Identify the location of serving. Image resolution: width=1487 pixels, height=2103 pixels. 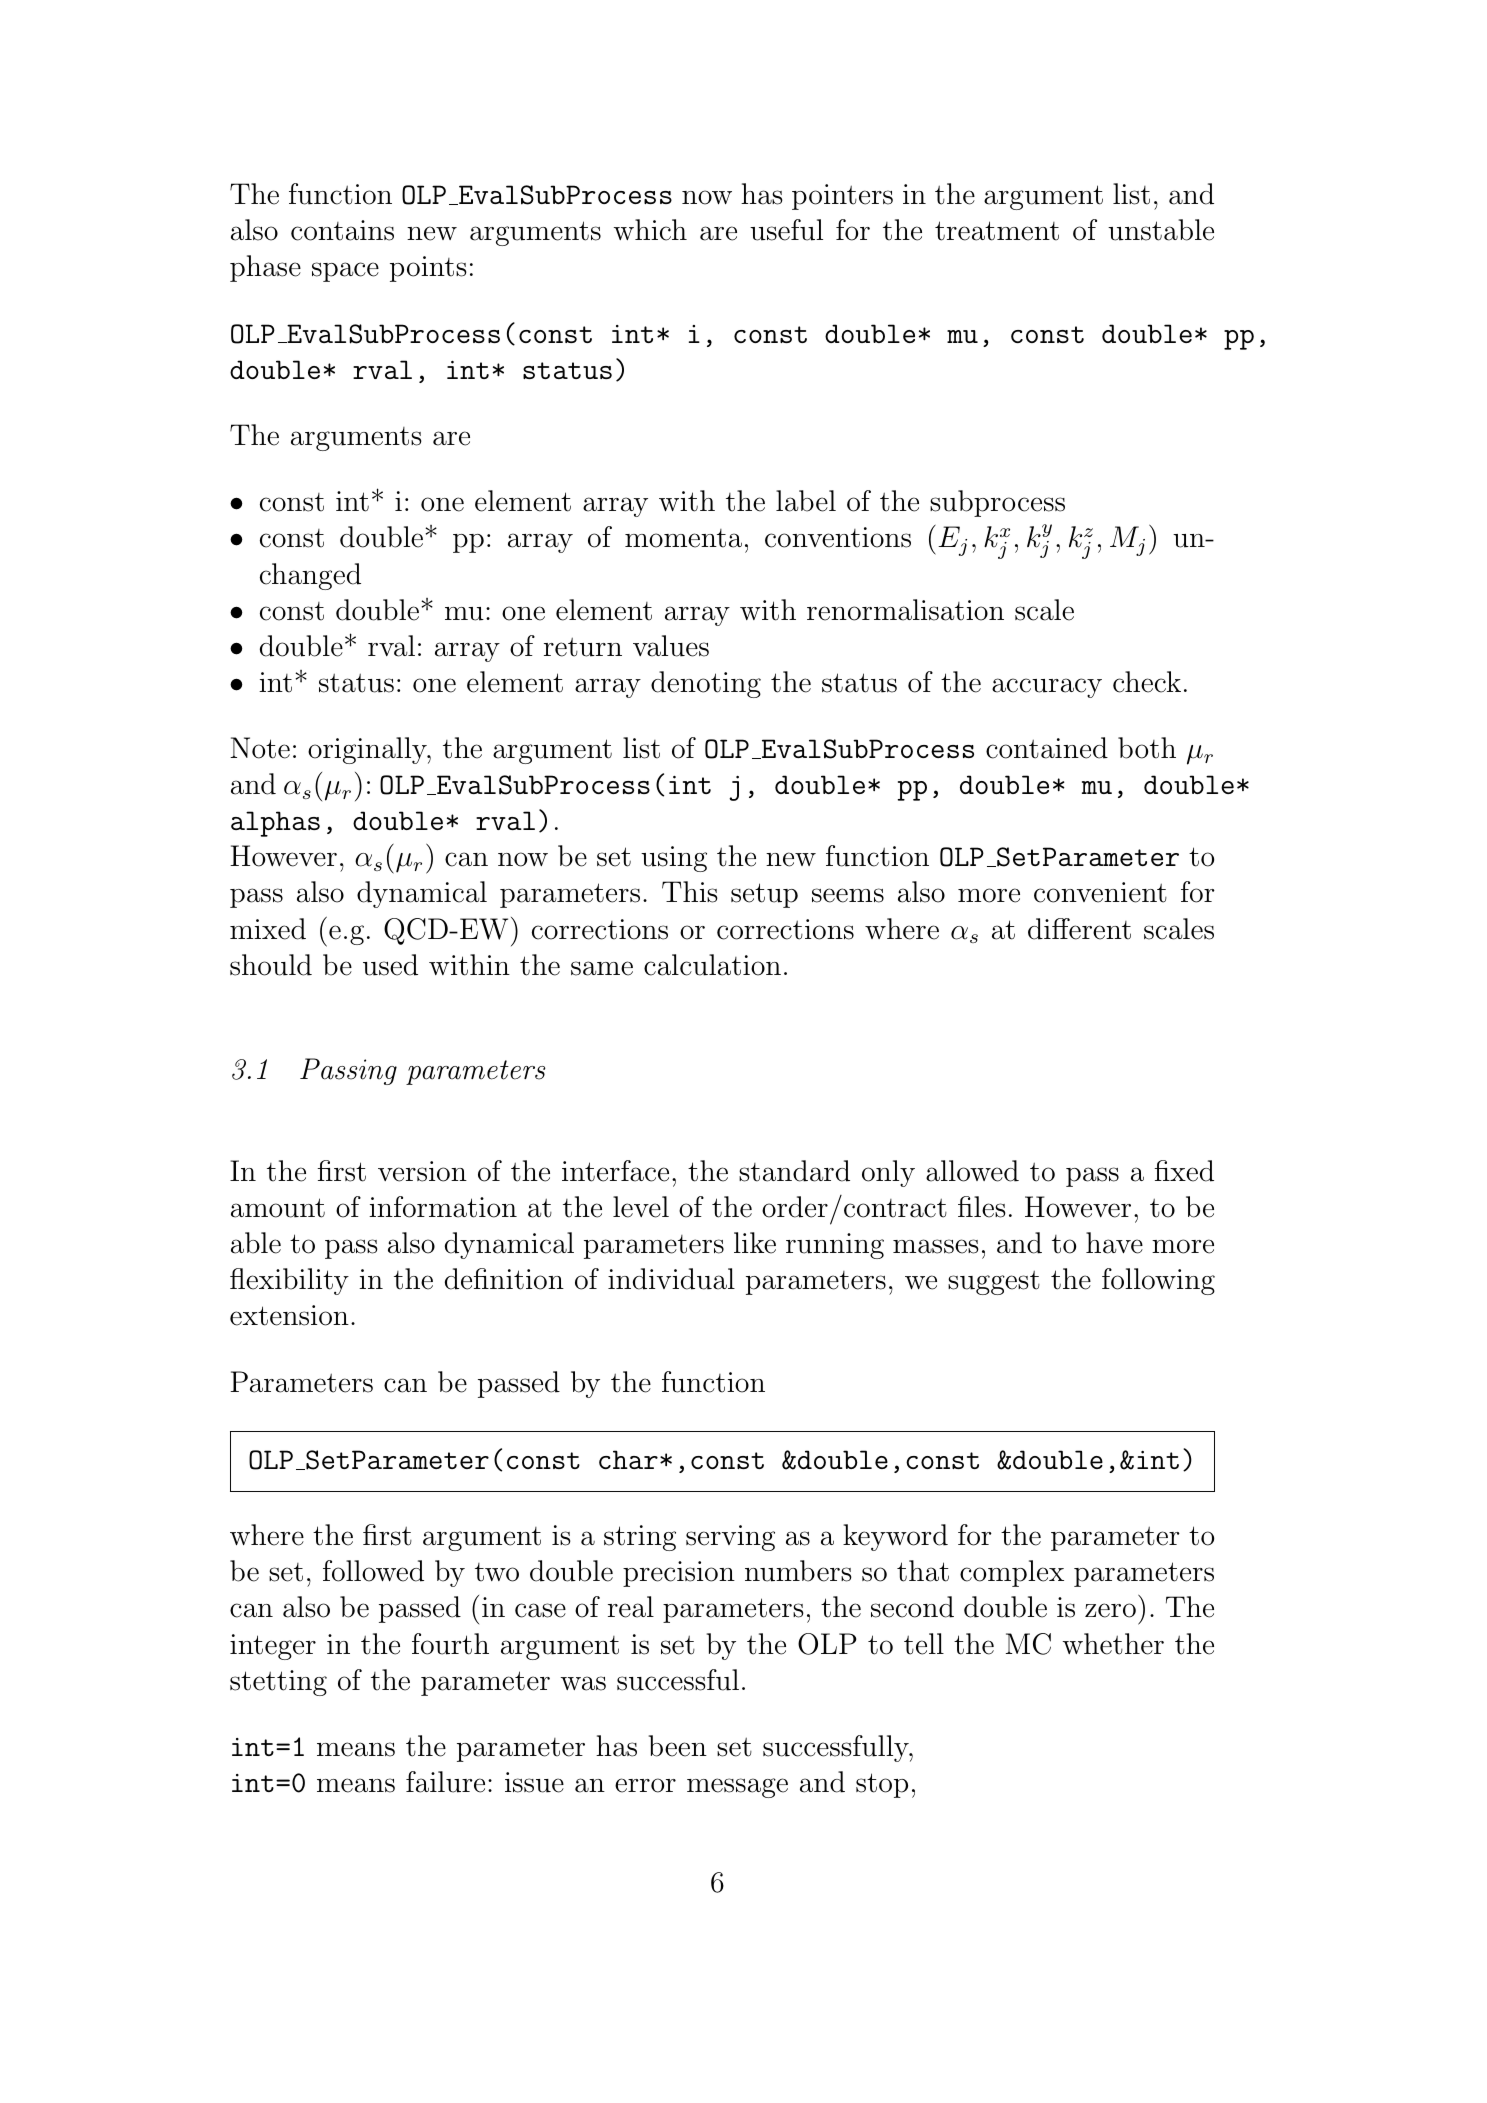
(730, 1538).
